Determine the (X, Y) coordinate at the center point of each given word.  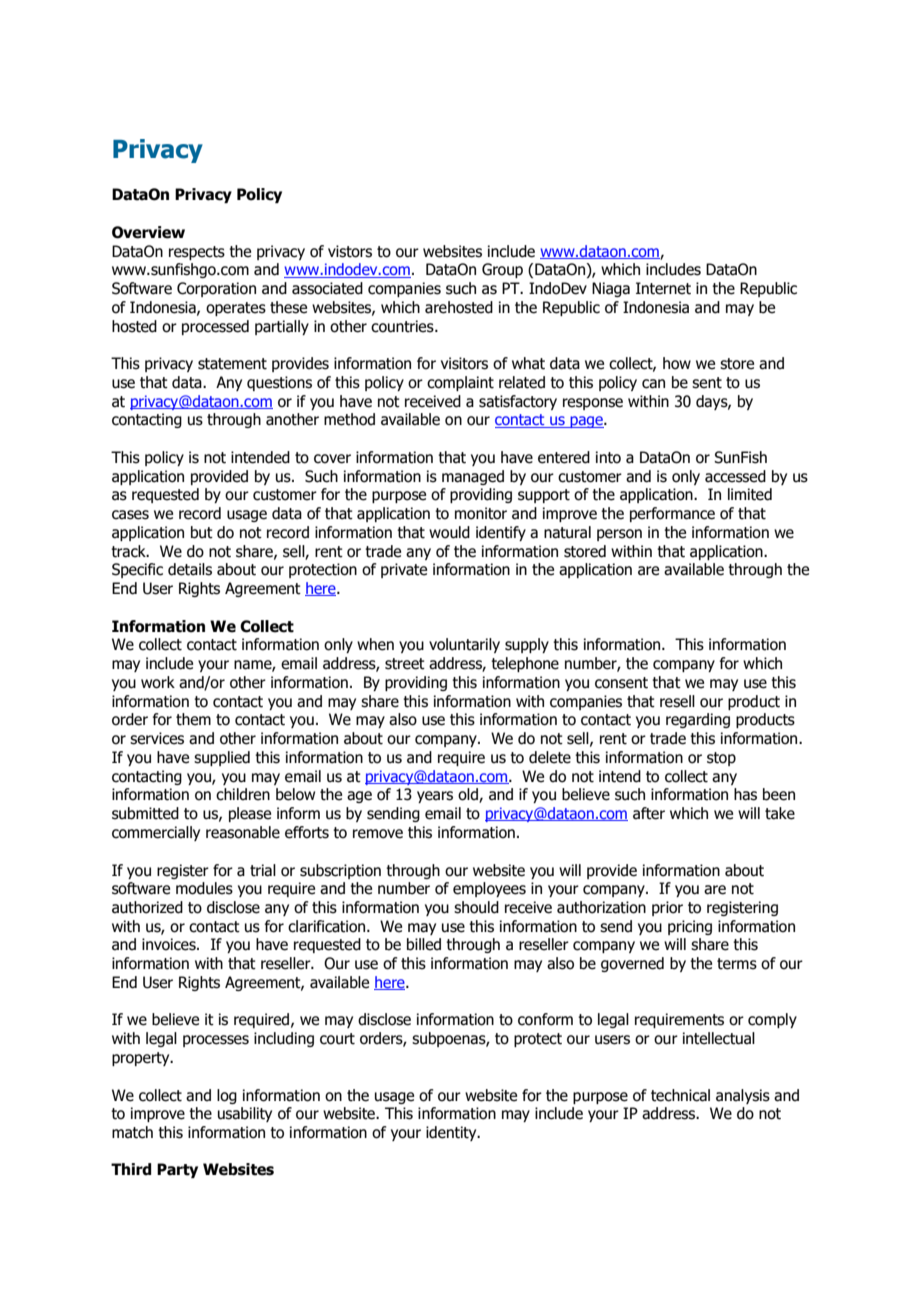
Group (502, 270)
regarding (698, 720)
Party (177, 1170)
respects (197, 253)
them (193, 719)
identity (452, 1133)
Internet (663, 288)
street (405, 664)
